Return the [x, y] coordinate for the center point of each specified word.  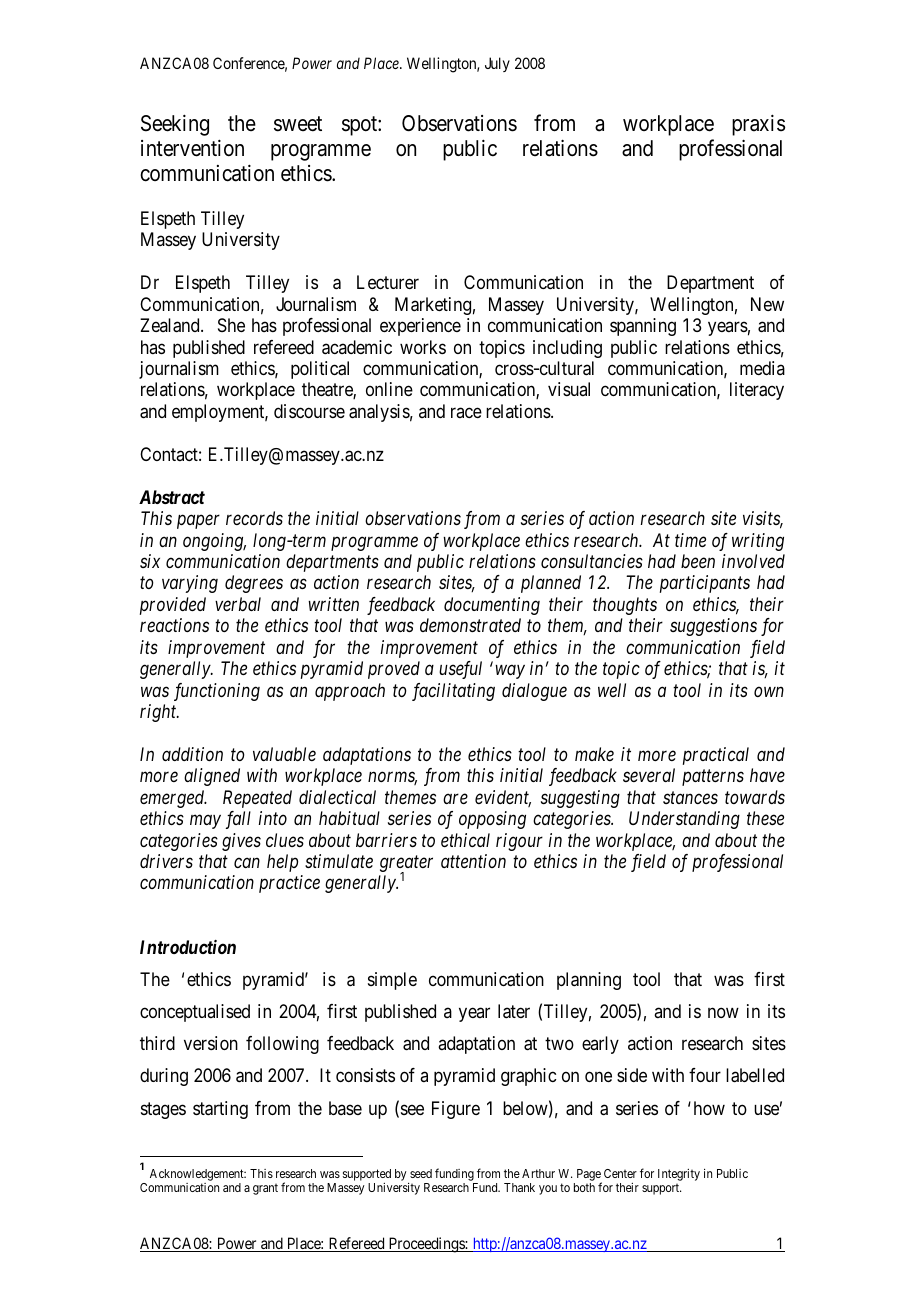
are [455, 799]
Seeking [175, 125]
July [497, 64]
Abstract [172, 497]
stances [690, 798]
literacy [757, 391]
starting [220, 1110]
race [466, 412]
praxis [758, 125]
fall [238, 820]
